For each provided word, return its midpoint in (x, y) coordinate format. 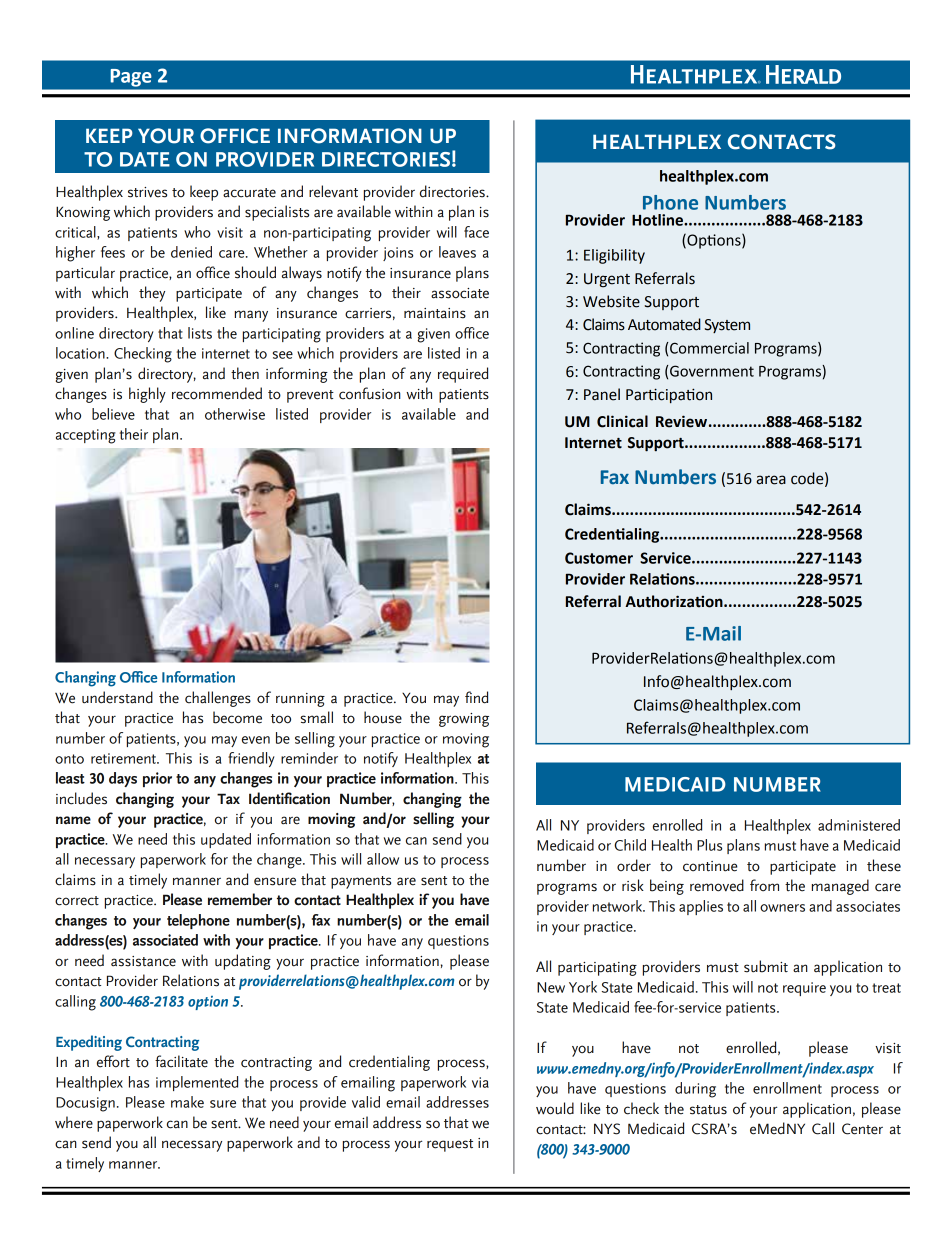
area (771, 480)
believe (113, 414)
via (480, 1082)
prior (157, 779)
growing (464, 720)
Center (862, 1129)
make (187, 1102)
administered (859, 825)
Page (131, 78)
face (476, 232)
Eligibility (614, 256)
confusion (370, 393)
